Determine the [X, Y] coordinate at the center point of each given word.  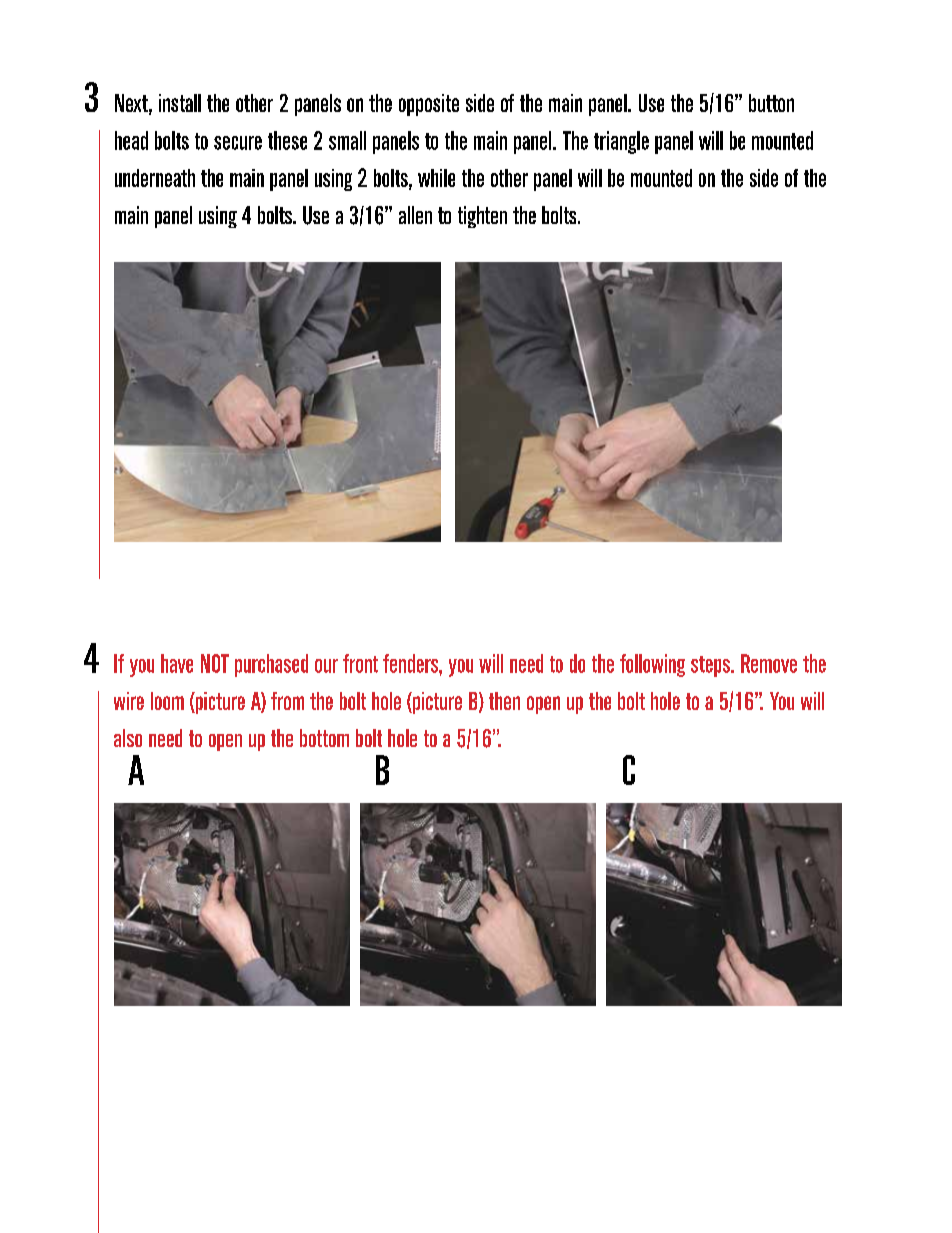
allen [415, 215]
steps [711, 666]
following [652, 665]
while [436, 178]
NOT [215, 663]
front [360, 663]
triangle [621, 142]
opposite [429, 105]
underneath [155, 178]
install [180, 103]
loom [167, 701]
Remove [769, 663]
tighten [482, 217]
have [177, 663]
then [504, 701]
